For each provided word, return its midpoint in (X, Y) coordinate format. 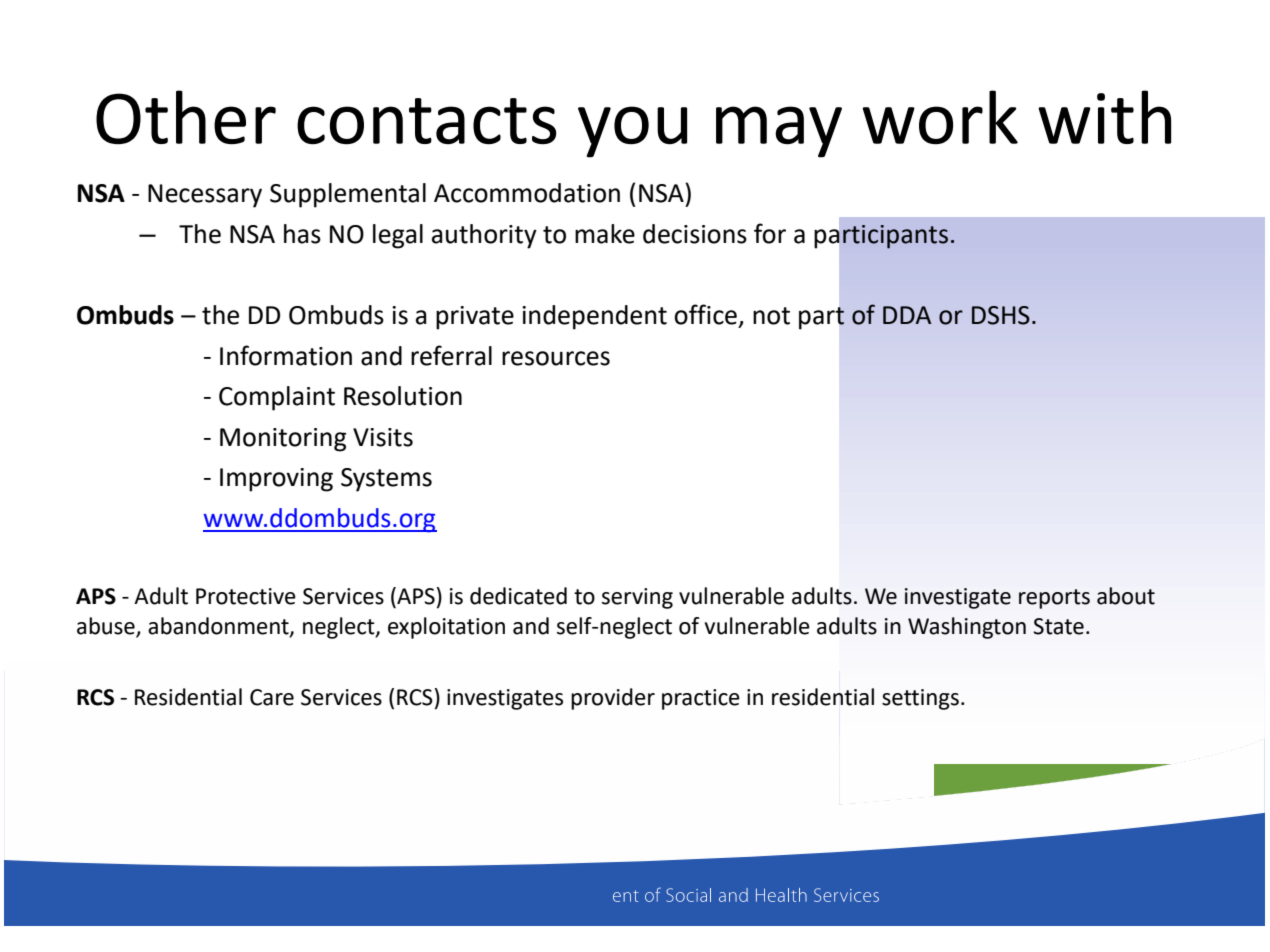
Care (272, 697)
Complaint (277, 398)
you (632, 132)
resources (556, 358)
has (302, 234)
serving (637, 598)
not (771, 316)
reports (1054, 599)
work (940, 117)
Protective (246, 596)
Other (186, 117)
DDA (907, 315)
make (605, 234)
